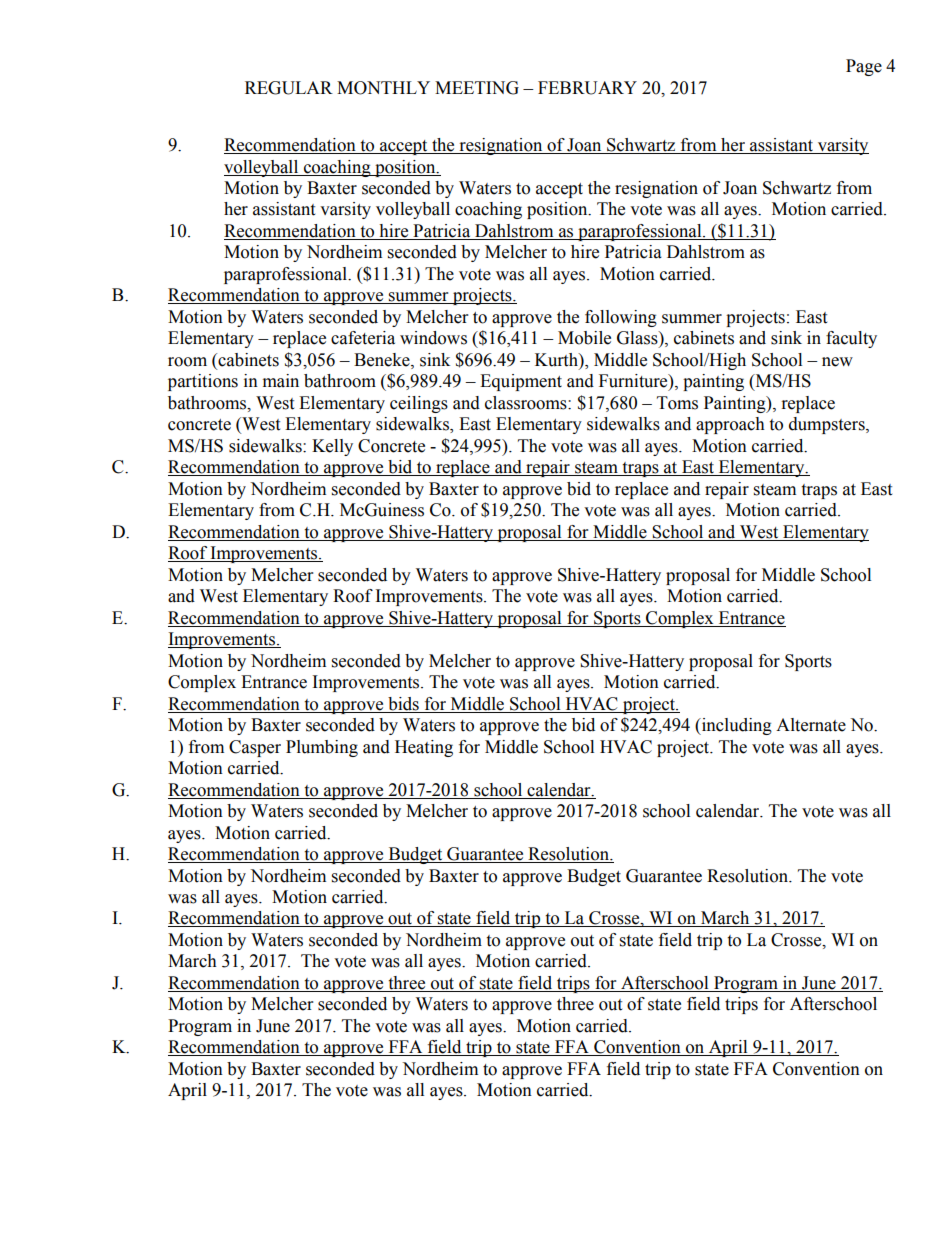 Image resolution: width=952 pixels, height=1233 pixels. I want to click on cafeteria, so click(363, 338).
